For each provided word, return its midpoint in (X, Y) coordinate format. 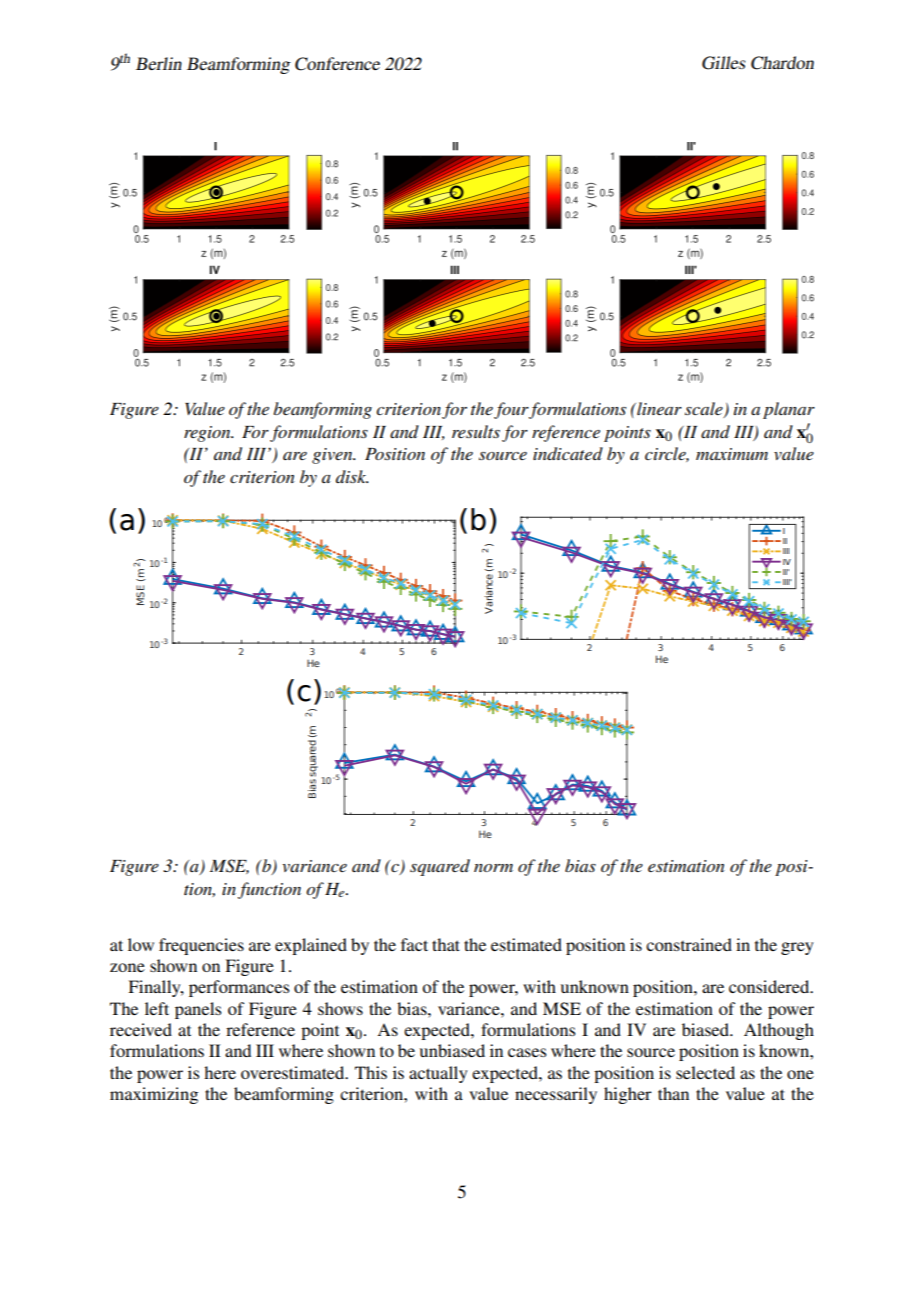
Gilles (723, 63)
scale (705, 410)
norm (493, 868)
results (476, 431)
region (208, 434)
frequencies (201, 946)
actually (438, 1074)
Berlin (159, 63)
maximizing (154, 1095)
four (511, 410)
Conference (337, 64)
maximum (732, 454)
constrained (689, 944)
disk (352, 476)
